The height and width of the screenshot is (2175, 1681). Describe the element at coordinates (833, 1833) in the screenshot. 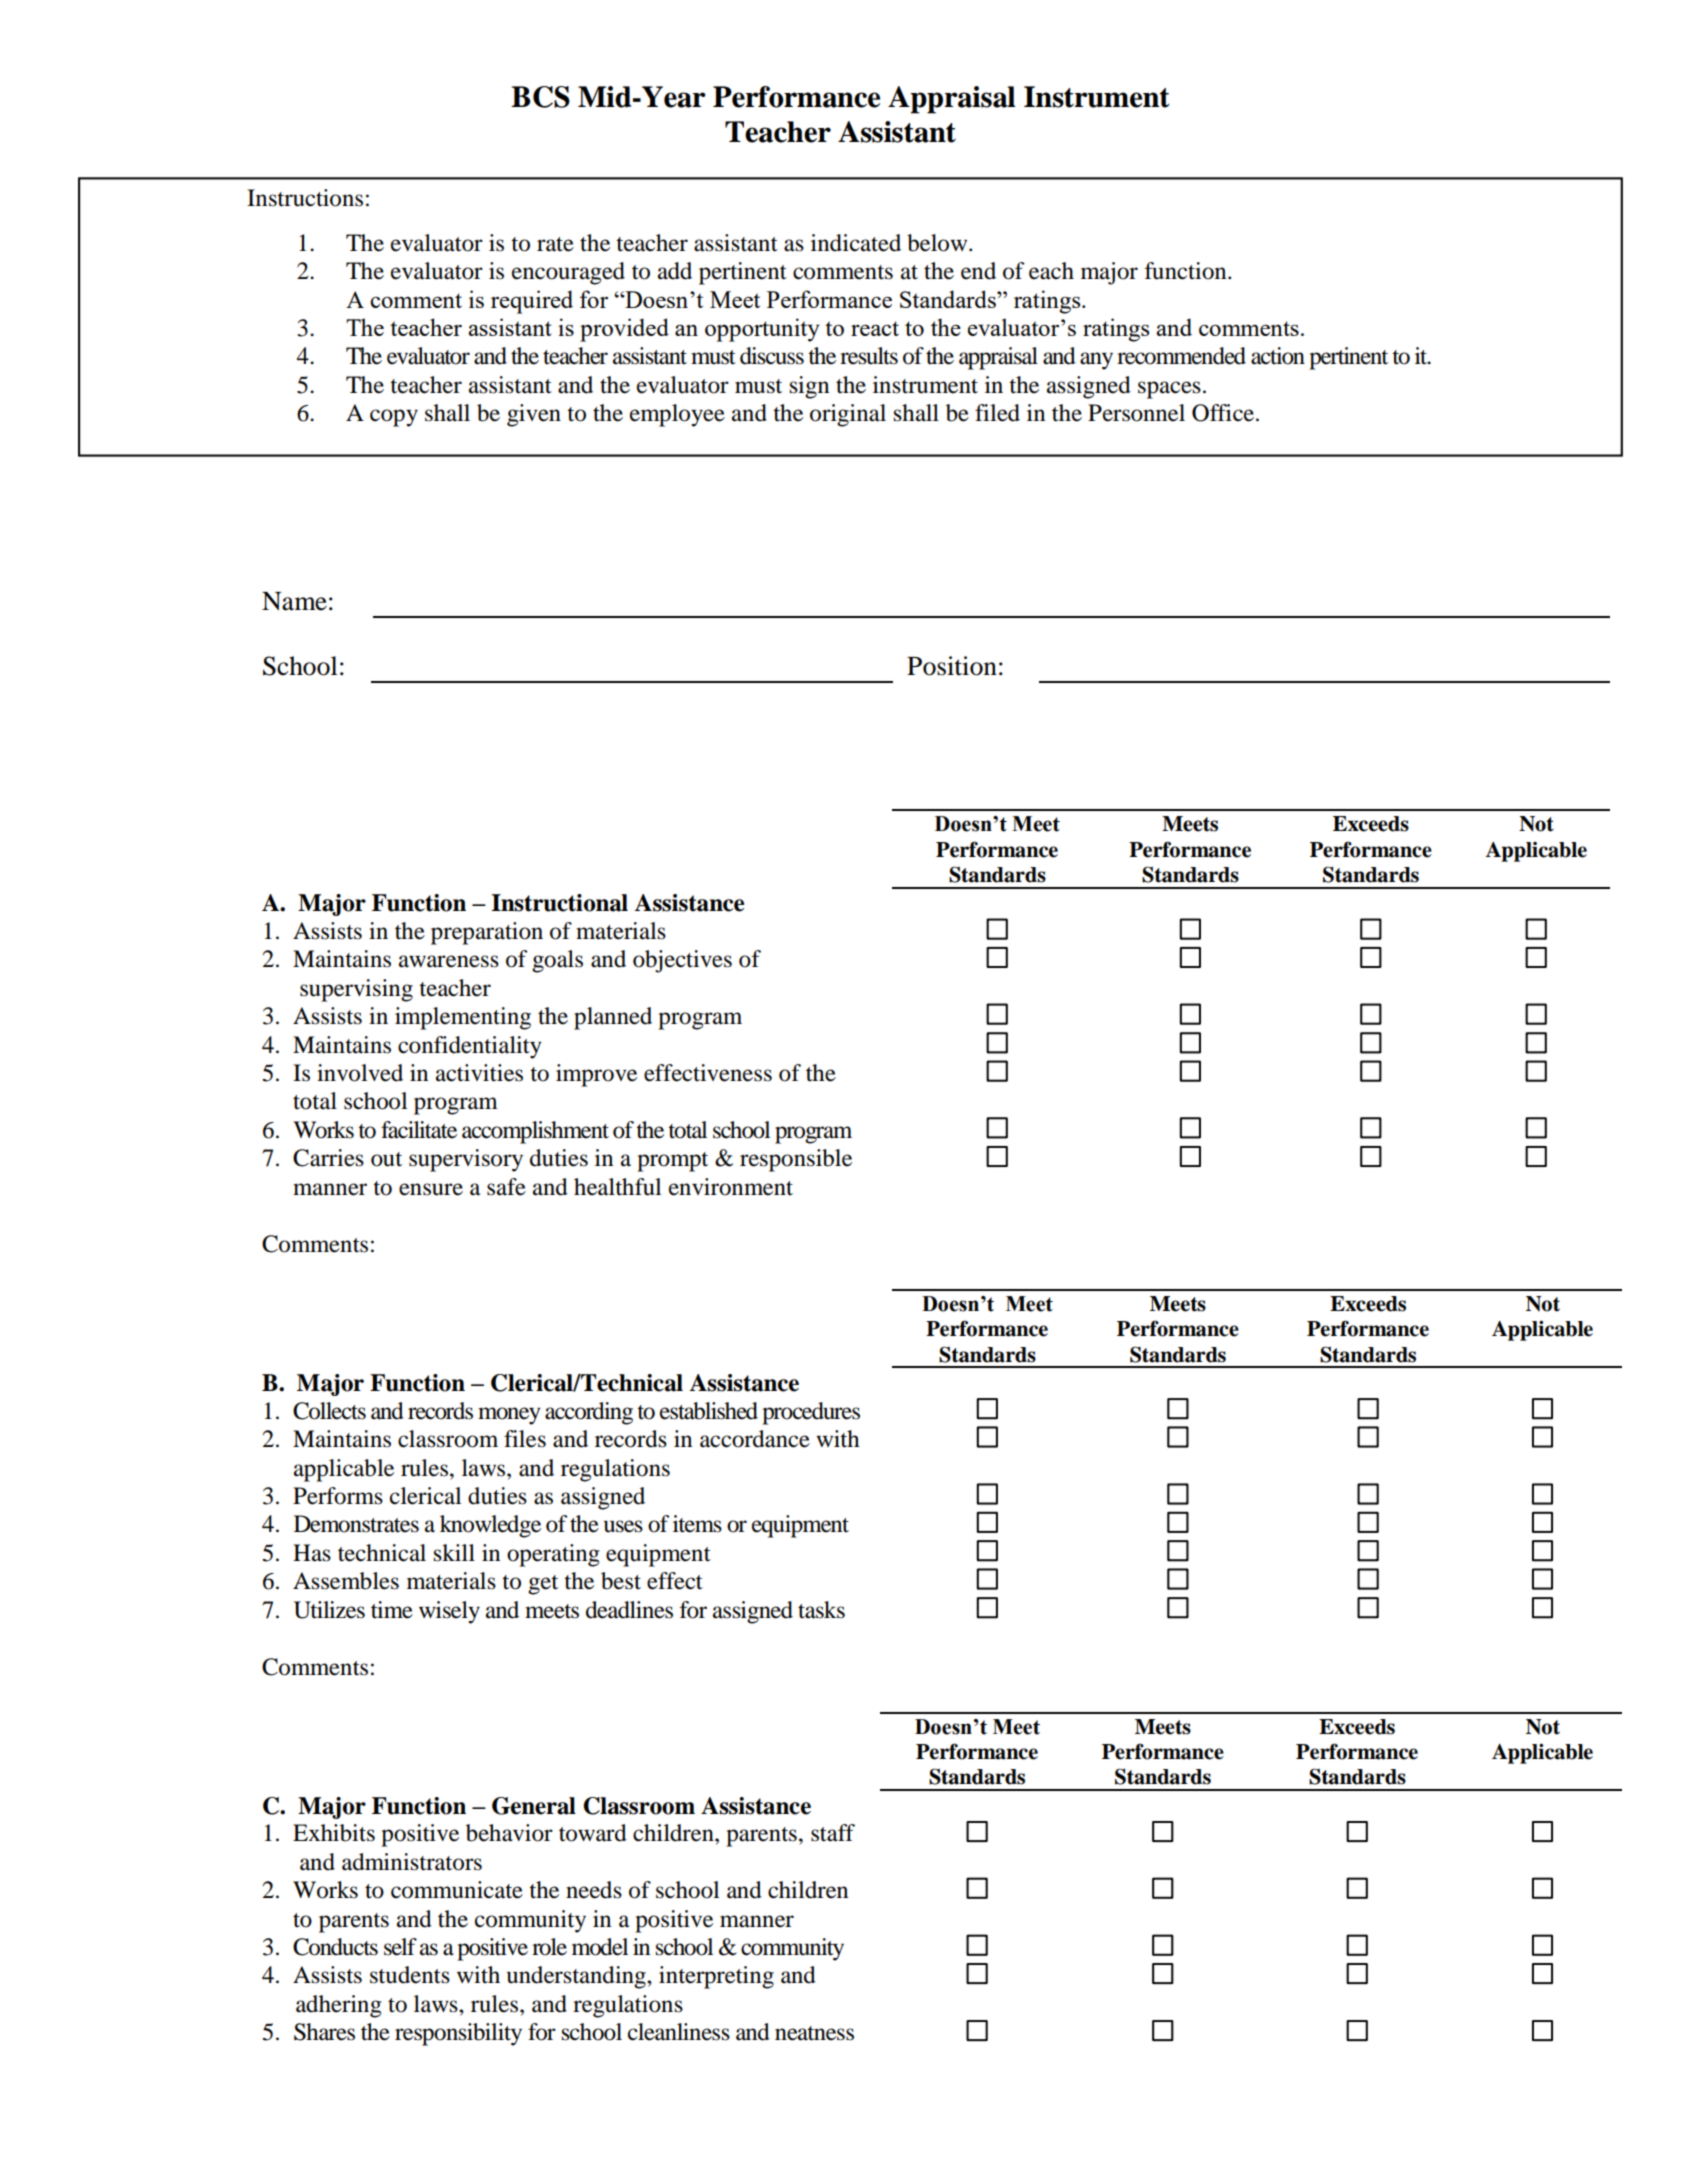

I see `staff` at that location.
